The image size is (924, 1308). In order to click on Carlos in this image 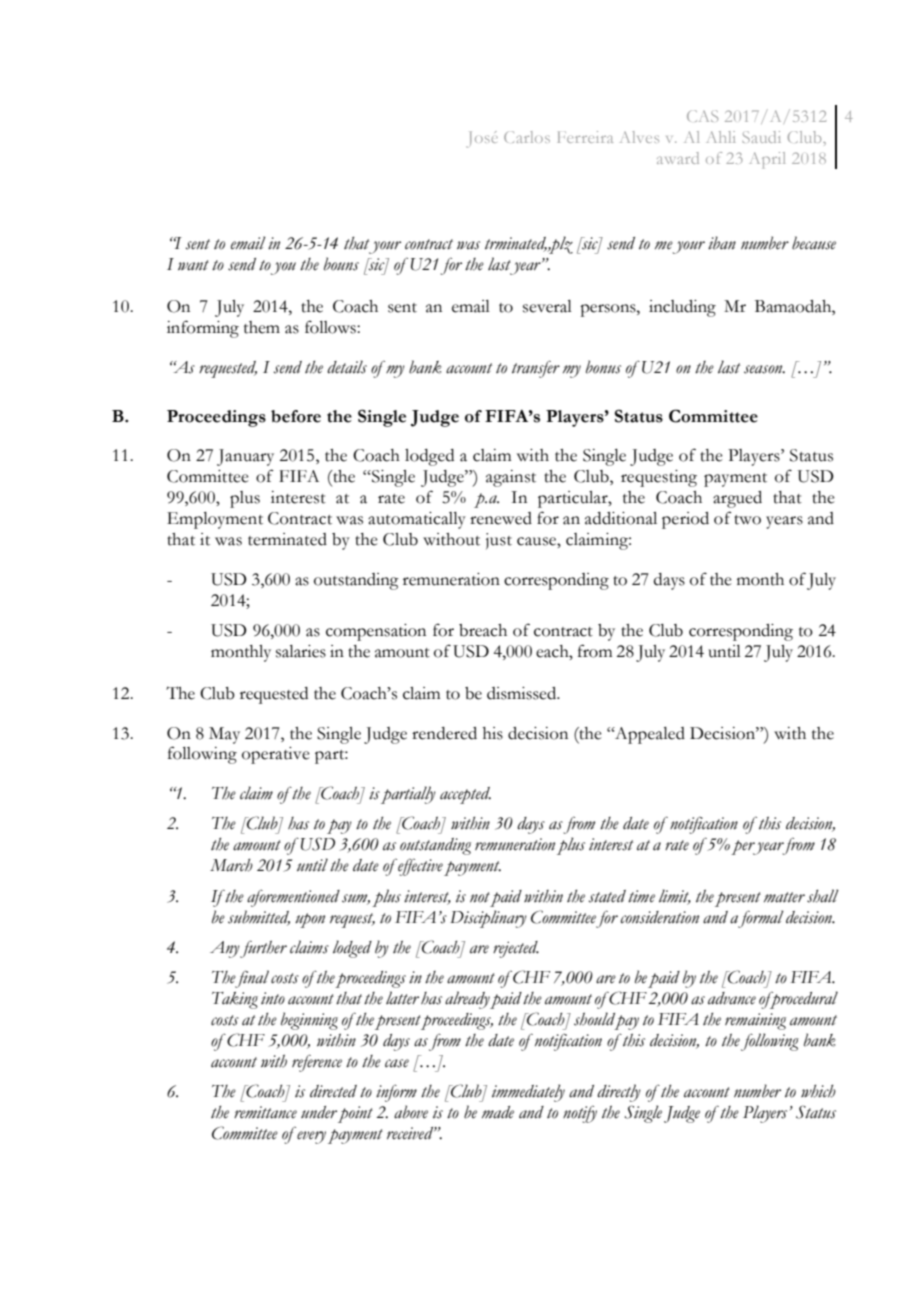, I will do `click(527, 137)`.
